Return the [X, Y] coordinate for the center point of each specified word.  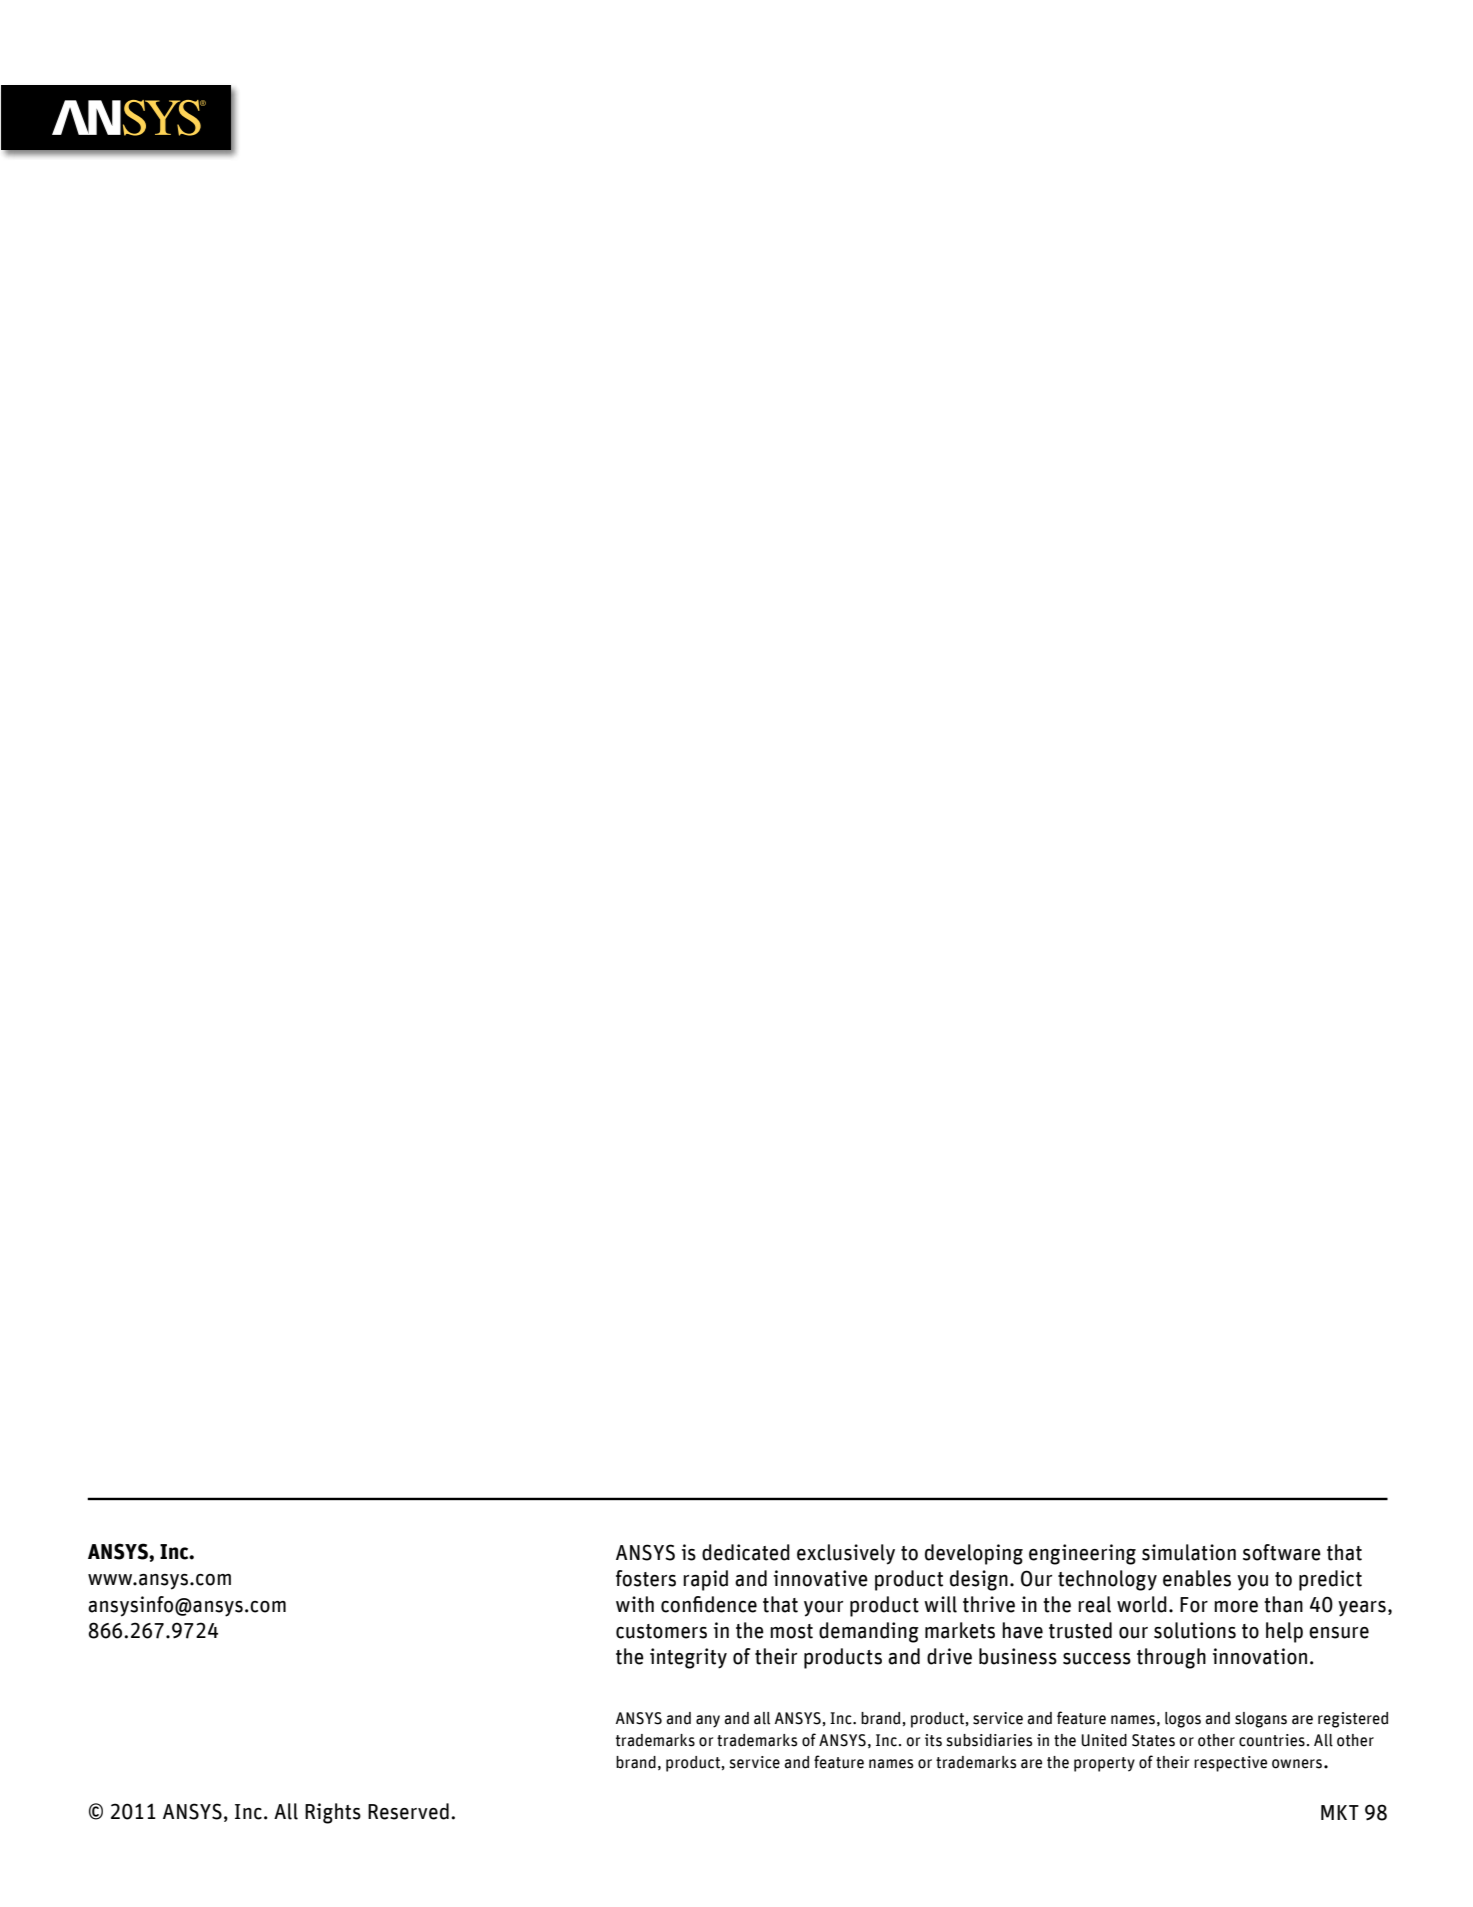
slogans [1261, 1720]
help [1284, 1632]
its [933, 1740]
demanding [869, 1632]
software [1282, 1552]
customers [661, 1631]
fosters [646, 1578]
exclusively [846, 1554]
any [708, 1721]
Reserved [408, 1811]
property [1104, 1764]
